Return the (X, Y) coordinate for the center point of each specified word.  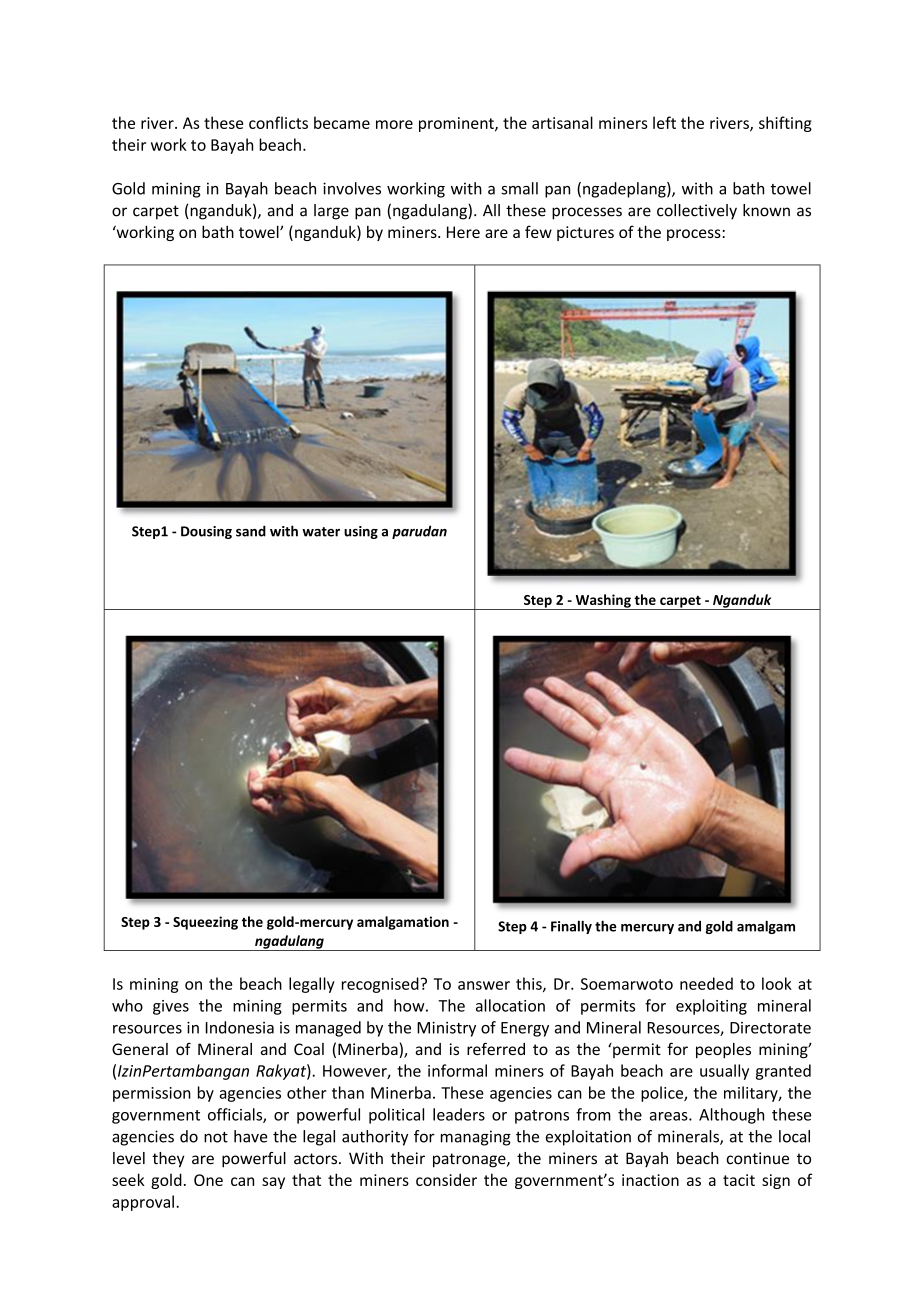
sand (251, 531)
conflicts (278, 122)
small (519, 188)
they (168, 1160)
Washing (603, 602)
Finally (571, 927)
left (664, 122)
